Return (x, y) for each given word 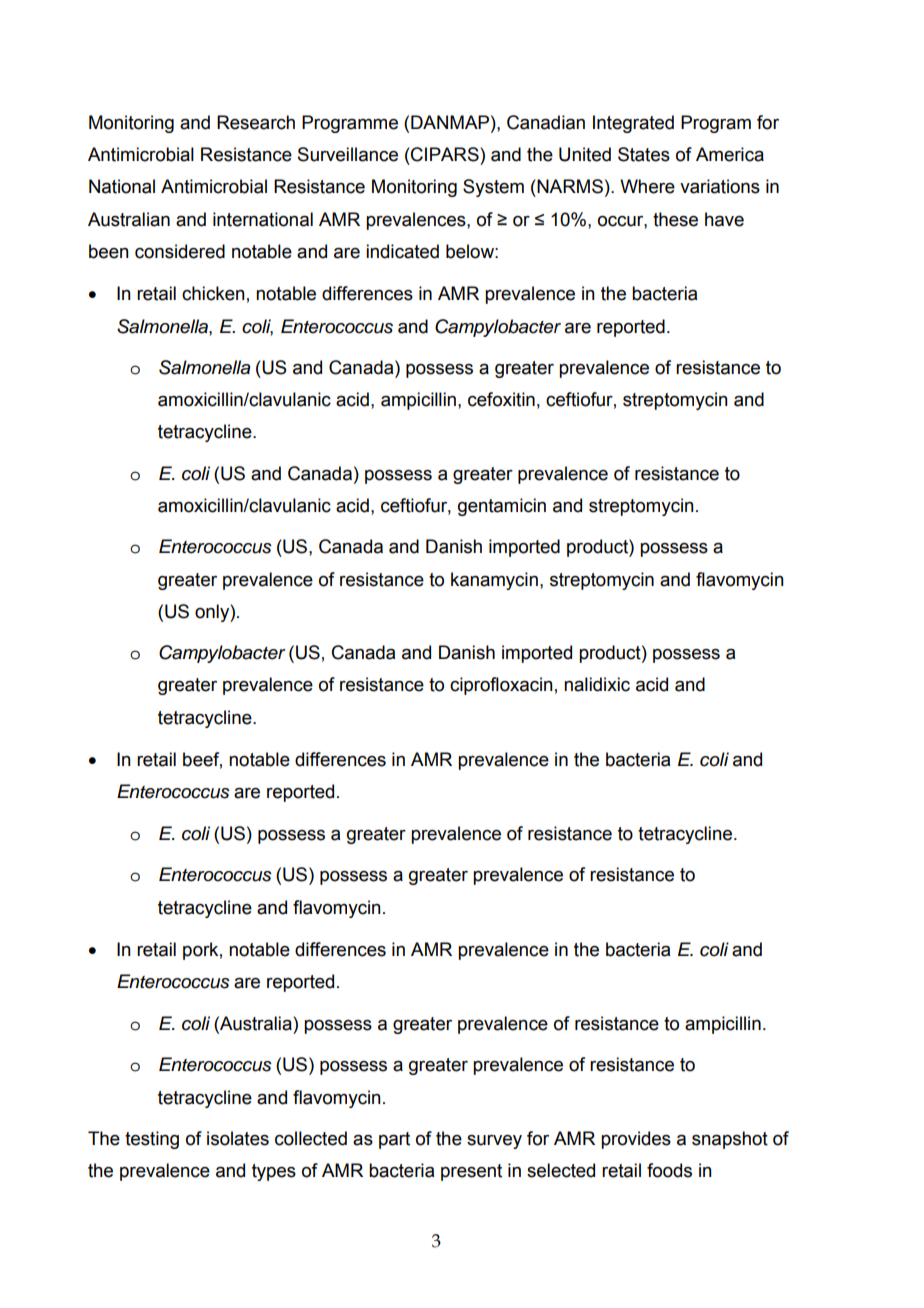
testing (152, 1140)
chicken (213, 293)
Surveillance (348, 154)
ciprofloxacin (501, 686)
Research (256, 122)
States (644, 154)
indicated (402, 251)
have (724, 219)
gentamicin (502, 507)
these (675, 219)
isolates (238, 1138)
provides (636, 1140)
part (394, 1140)
